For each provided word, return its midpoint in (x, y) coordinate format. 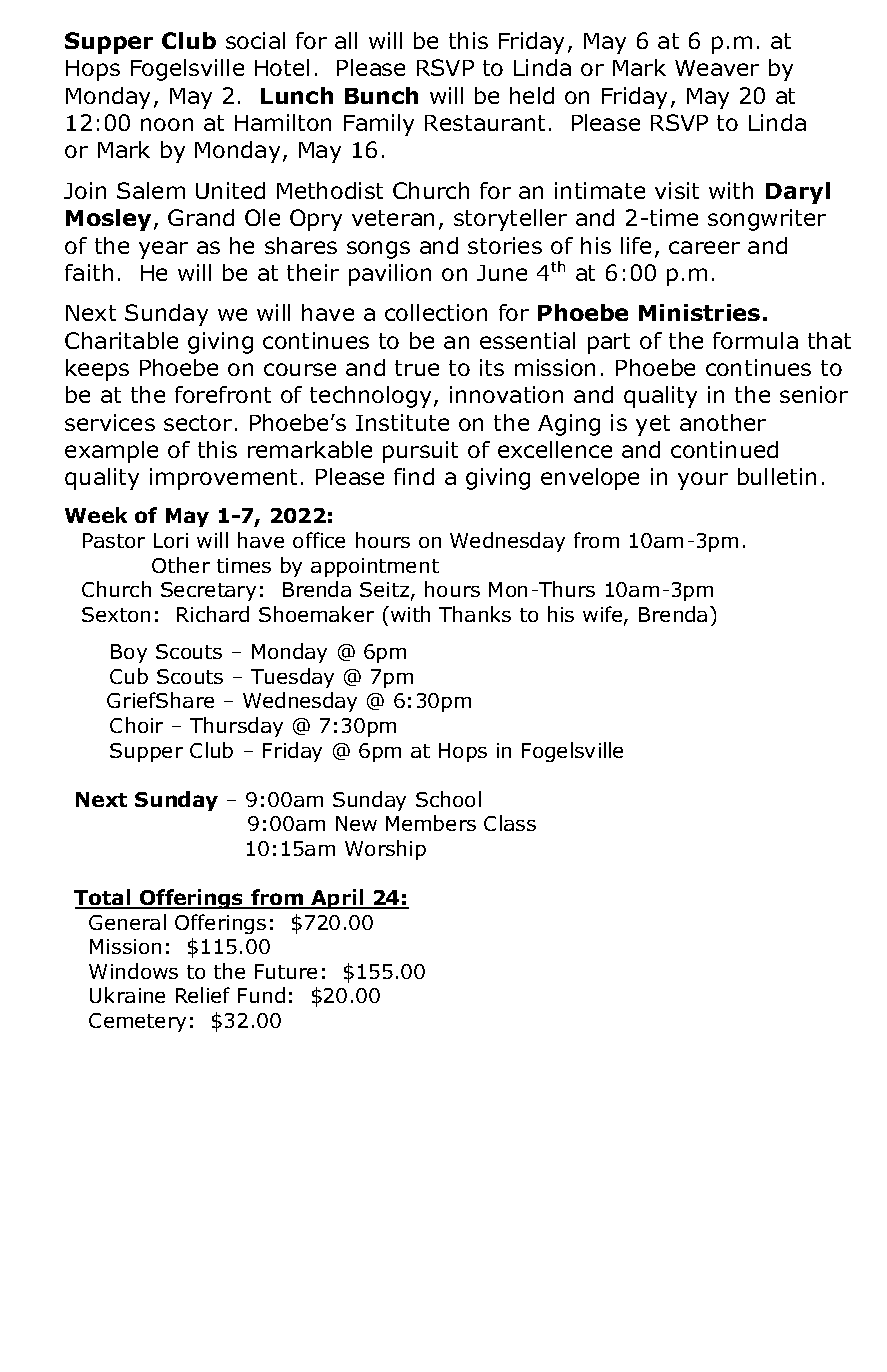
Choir (136, 725)
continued (724, 449)
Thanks (475, 614)
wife (604, 615)
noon (167, 124)
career (704, 247)
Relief (203, 995)
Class (510, 823)
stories (505, 245)
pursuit (420, 452)
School (448, 799)
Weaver (717, 68)
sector (198, 423)
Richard (213, 614)
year (163, 250)
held (532, 95)
